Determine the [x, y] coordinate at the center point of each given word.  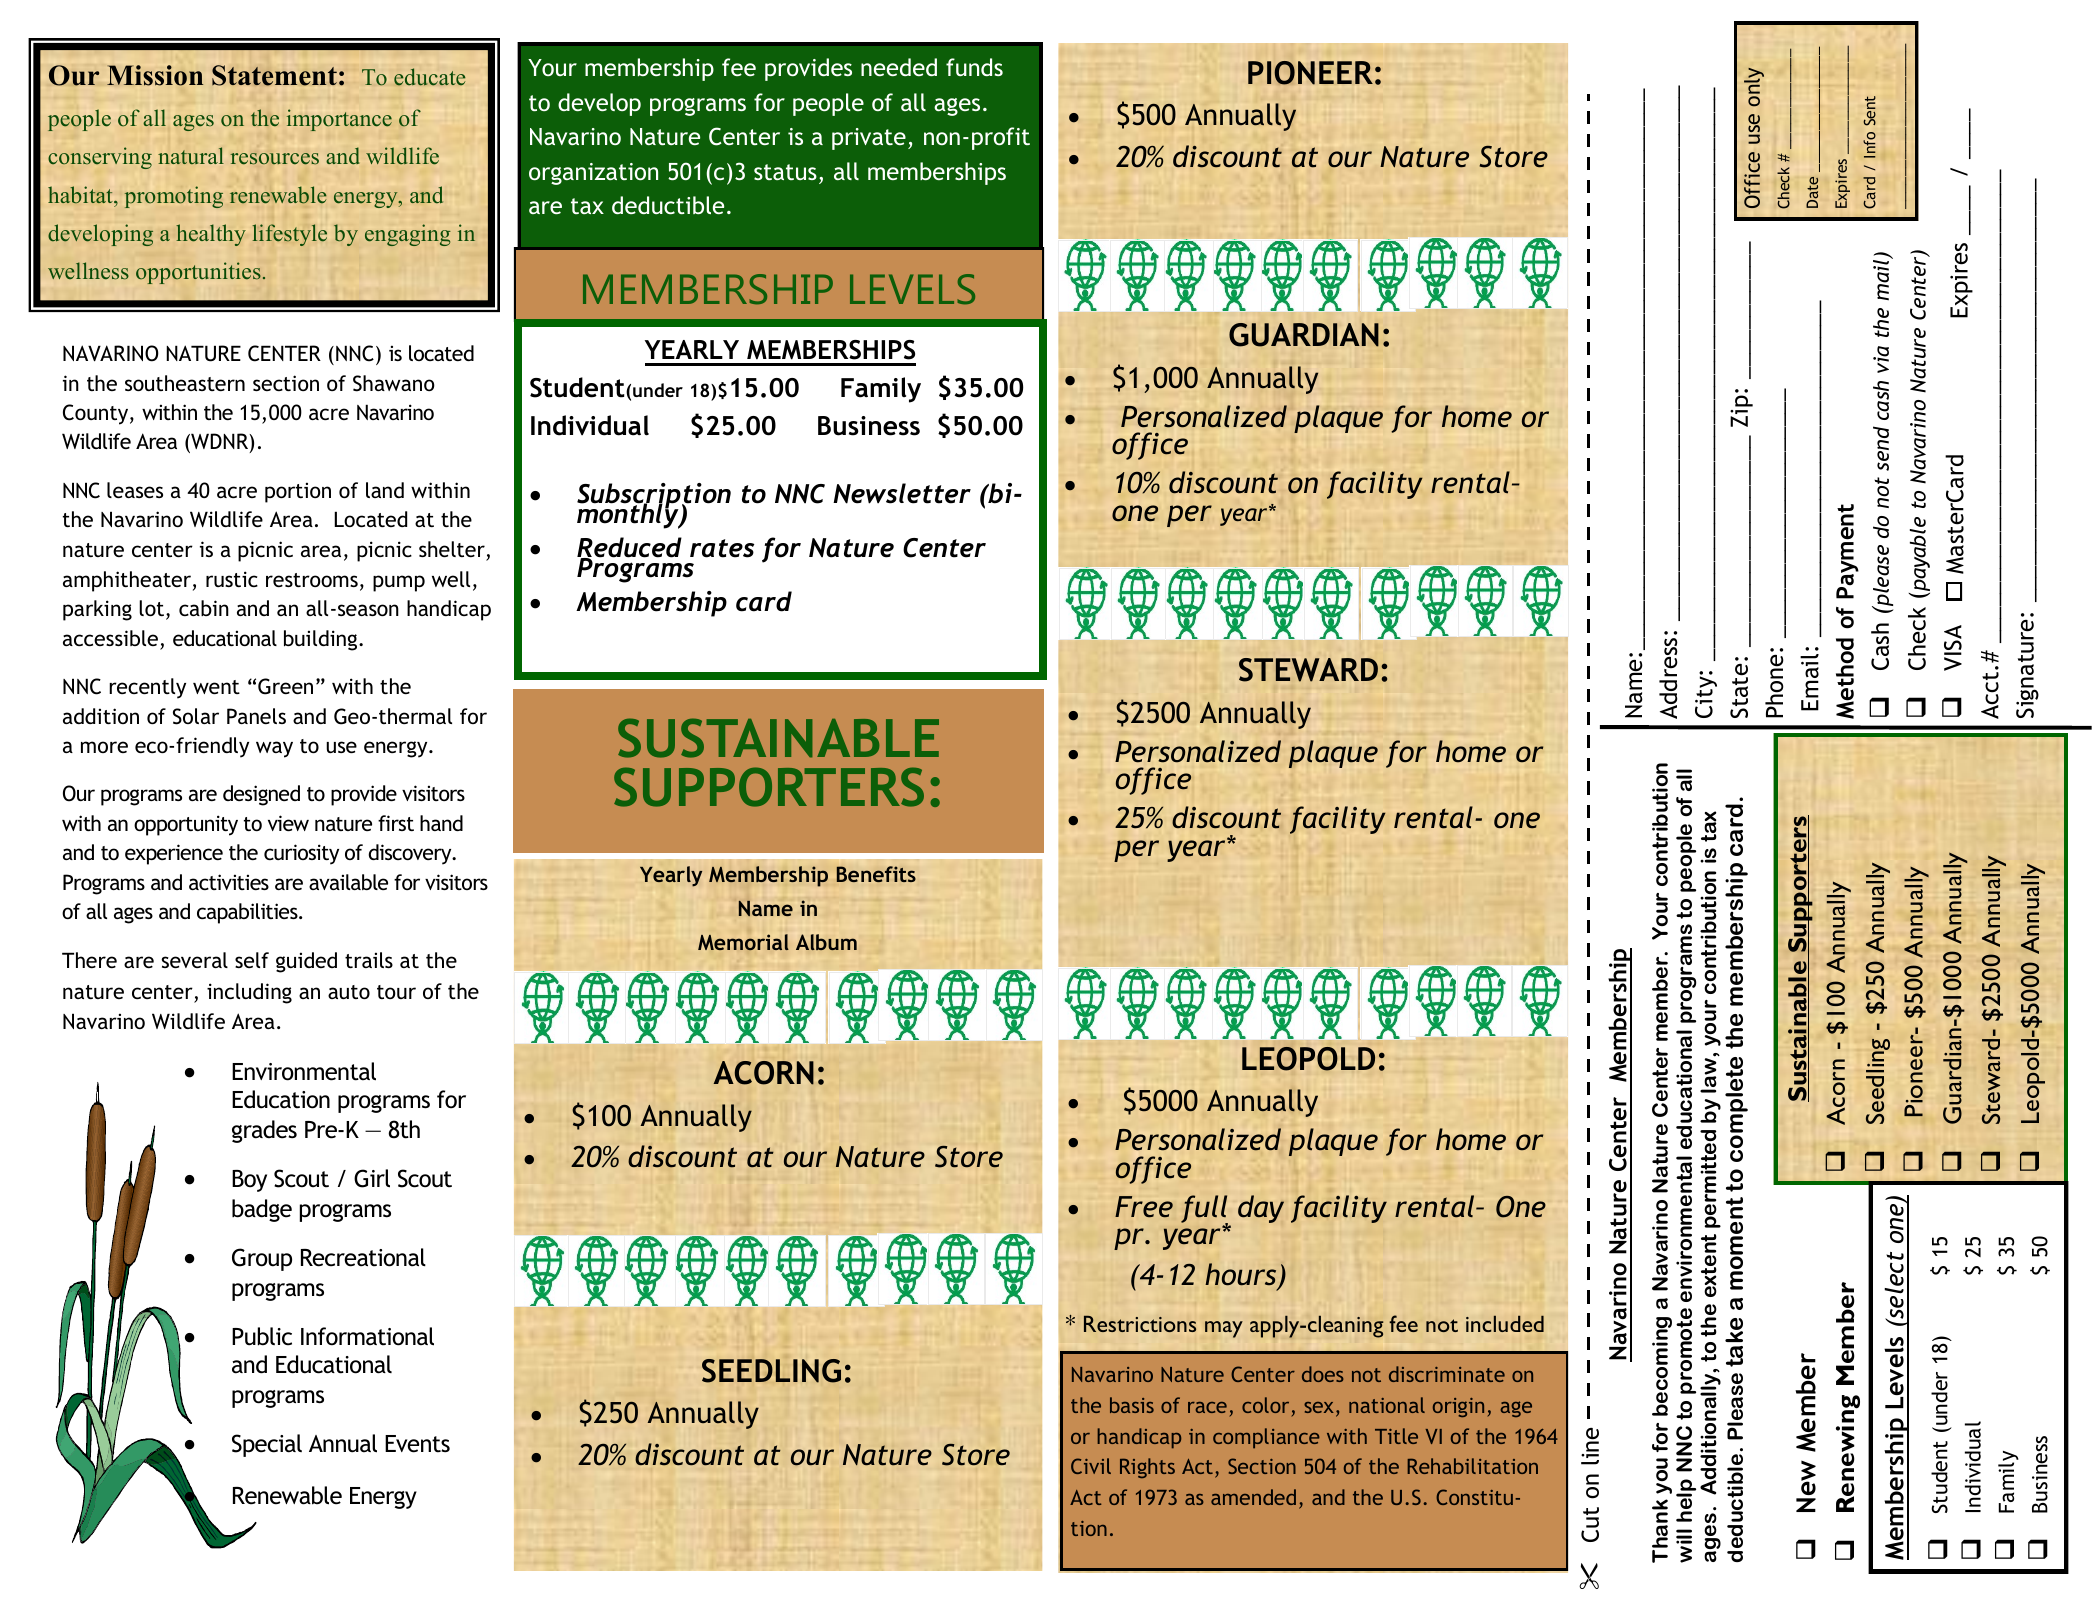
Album [826, 942]
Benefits [876, 874]
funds [974, 67]
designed [261, 795]
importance [339, 120]
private [869, 139]
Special [267, 1445]
